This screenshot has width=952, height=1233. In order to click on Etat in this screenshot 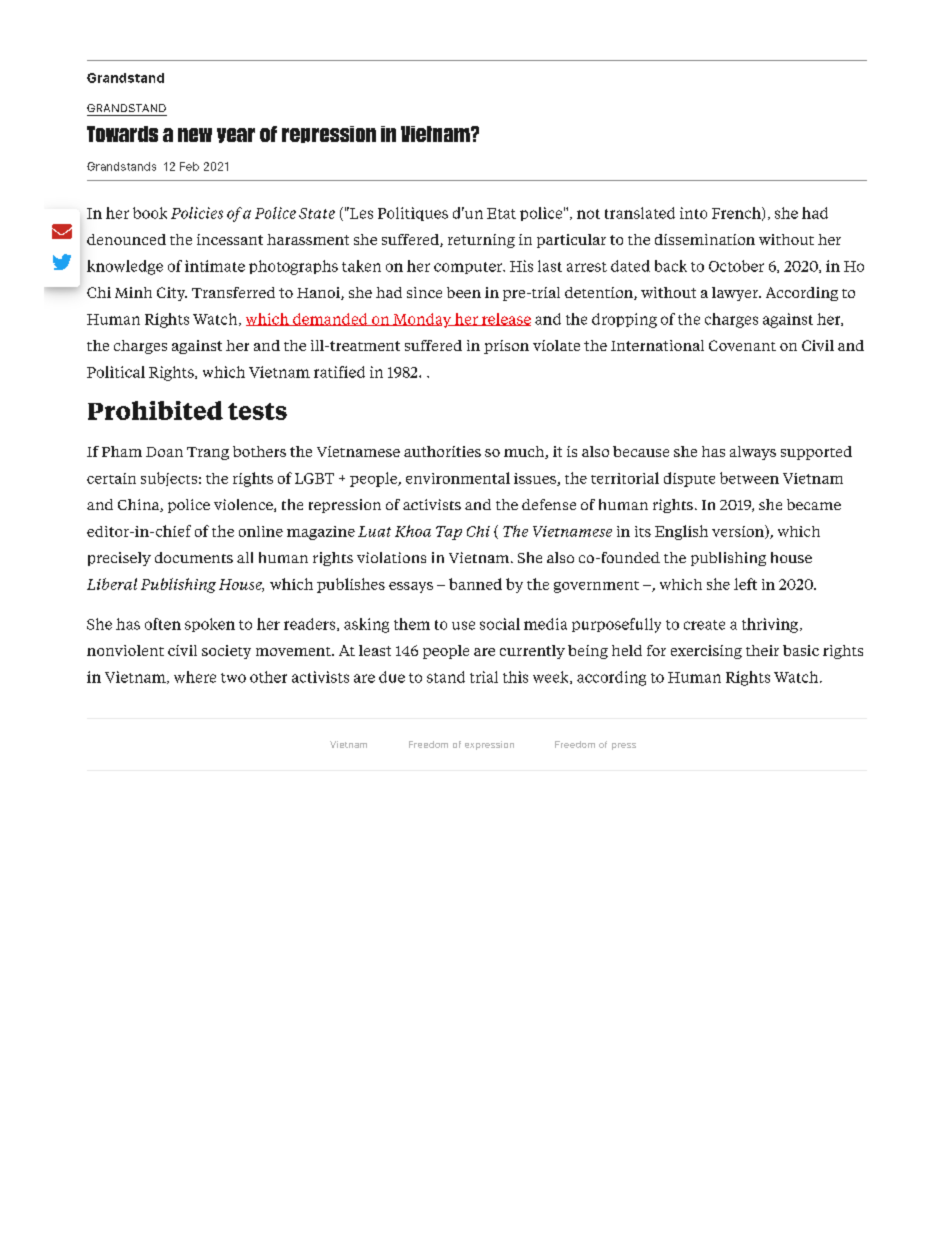, I will do `click(501, 213)`.
